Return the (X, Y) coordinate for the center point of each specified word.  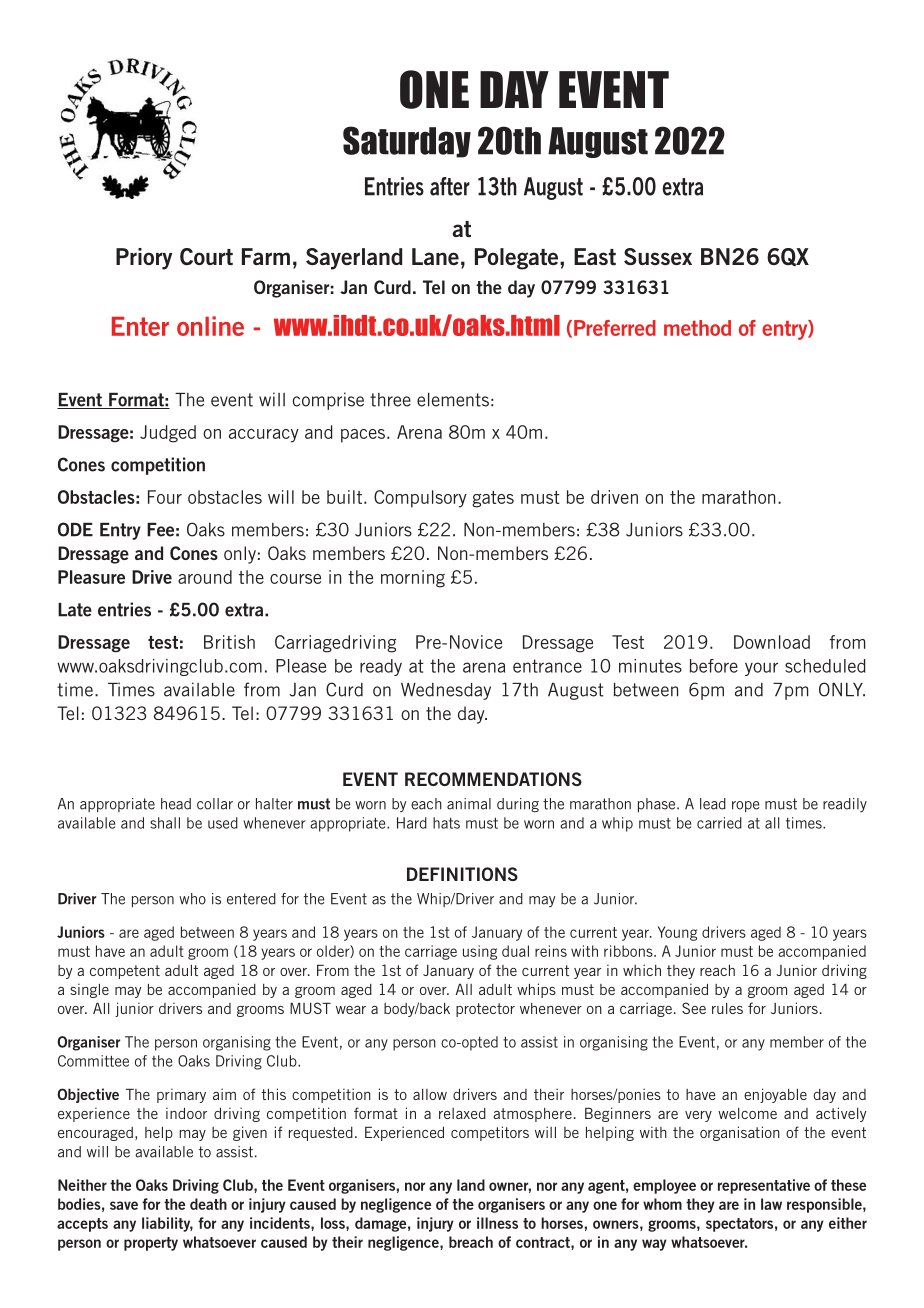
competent (125, 972)
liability (167, 1224)
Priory (144, 259)
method (697, 328)
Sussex (658, 256)
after (450, 186)
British (229, 642)
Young (677, 933)
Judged (168, 434)
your (761, 669)
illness (497, 1223)
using (480, 952)
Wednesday (446, 691)
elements (453, 400)
